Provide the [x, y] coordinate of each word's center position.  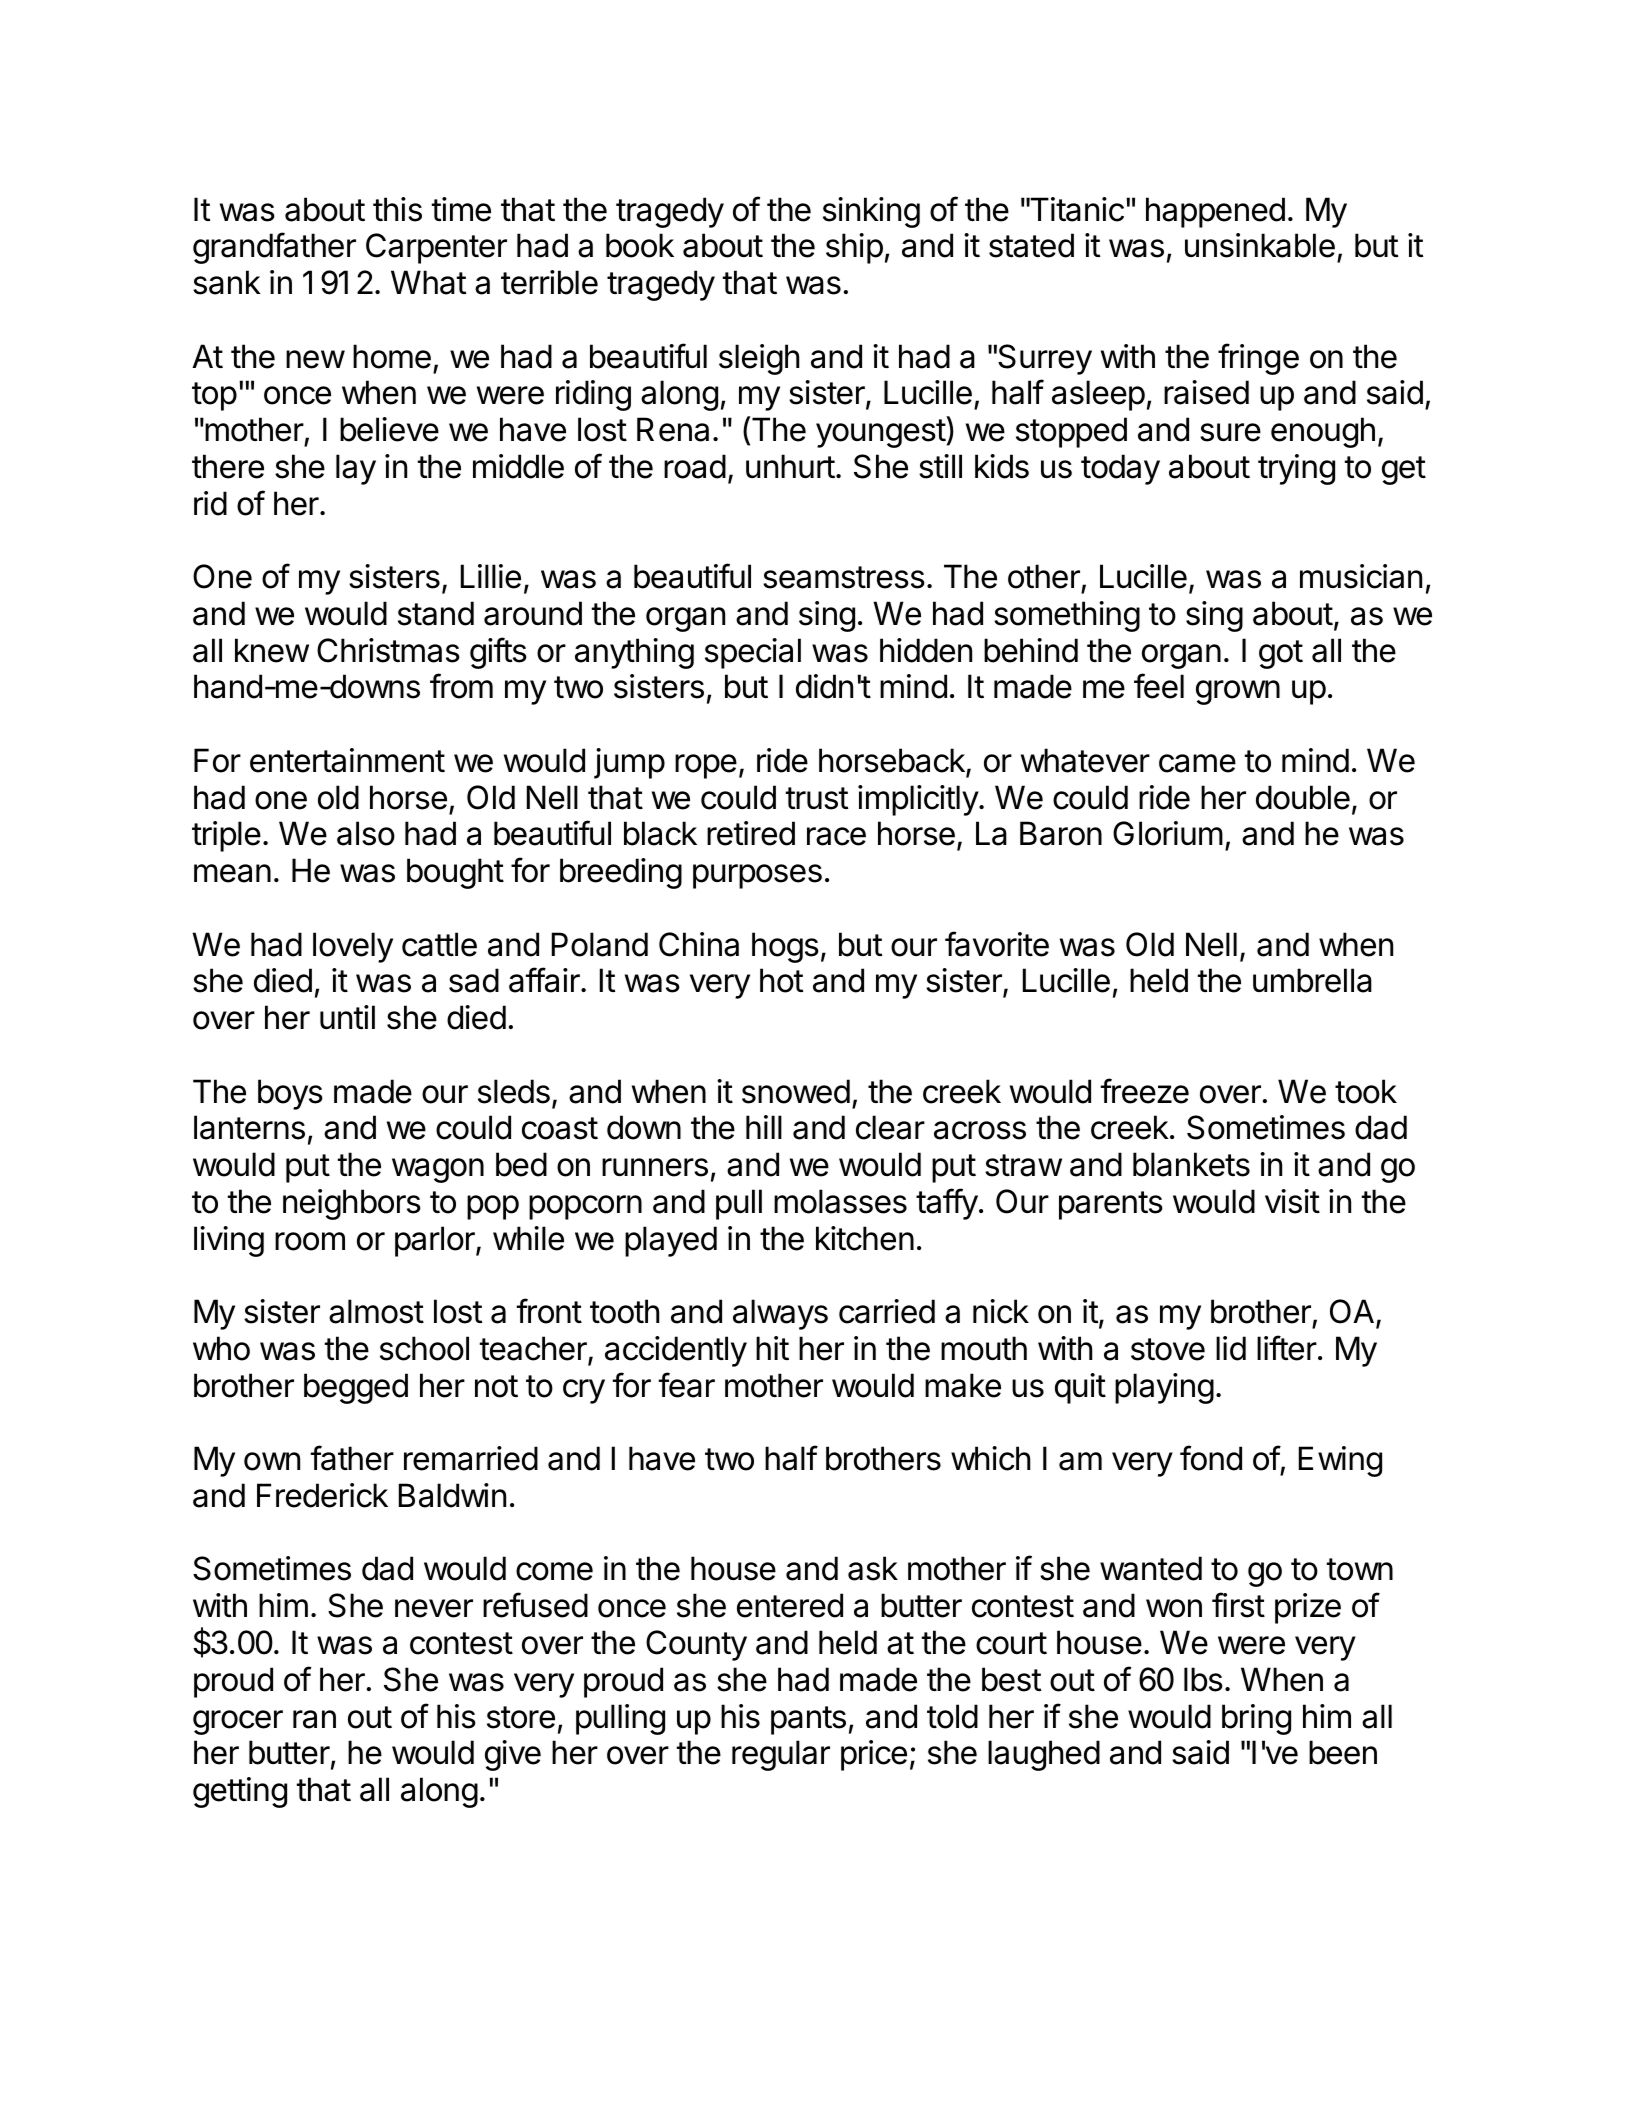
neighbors [352, 1204]
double [1303, 797]
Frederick [322, 1495]
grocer [238, 1722]
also [366, 833]
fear [687, 1385]
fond [1211, 1458]
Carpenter [436, 248]
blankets [1191, 1164]
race [836, 836]
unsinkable [1260, 245]
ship [854, 248]
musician [1361, 576]
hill [764, 1127]
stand [436, 613]
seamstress [844, 577]
